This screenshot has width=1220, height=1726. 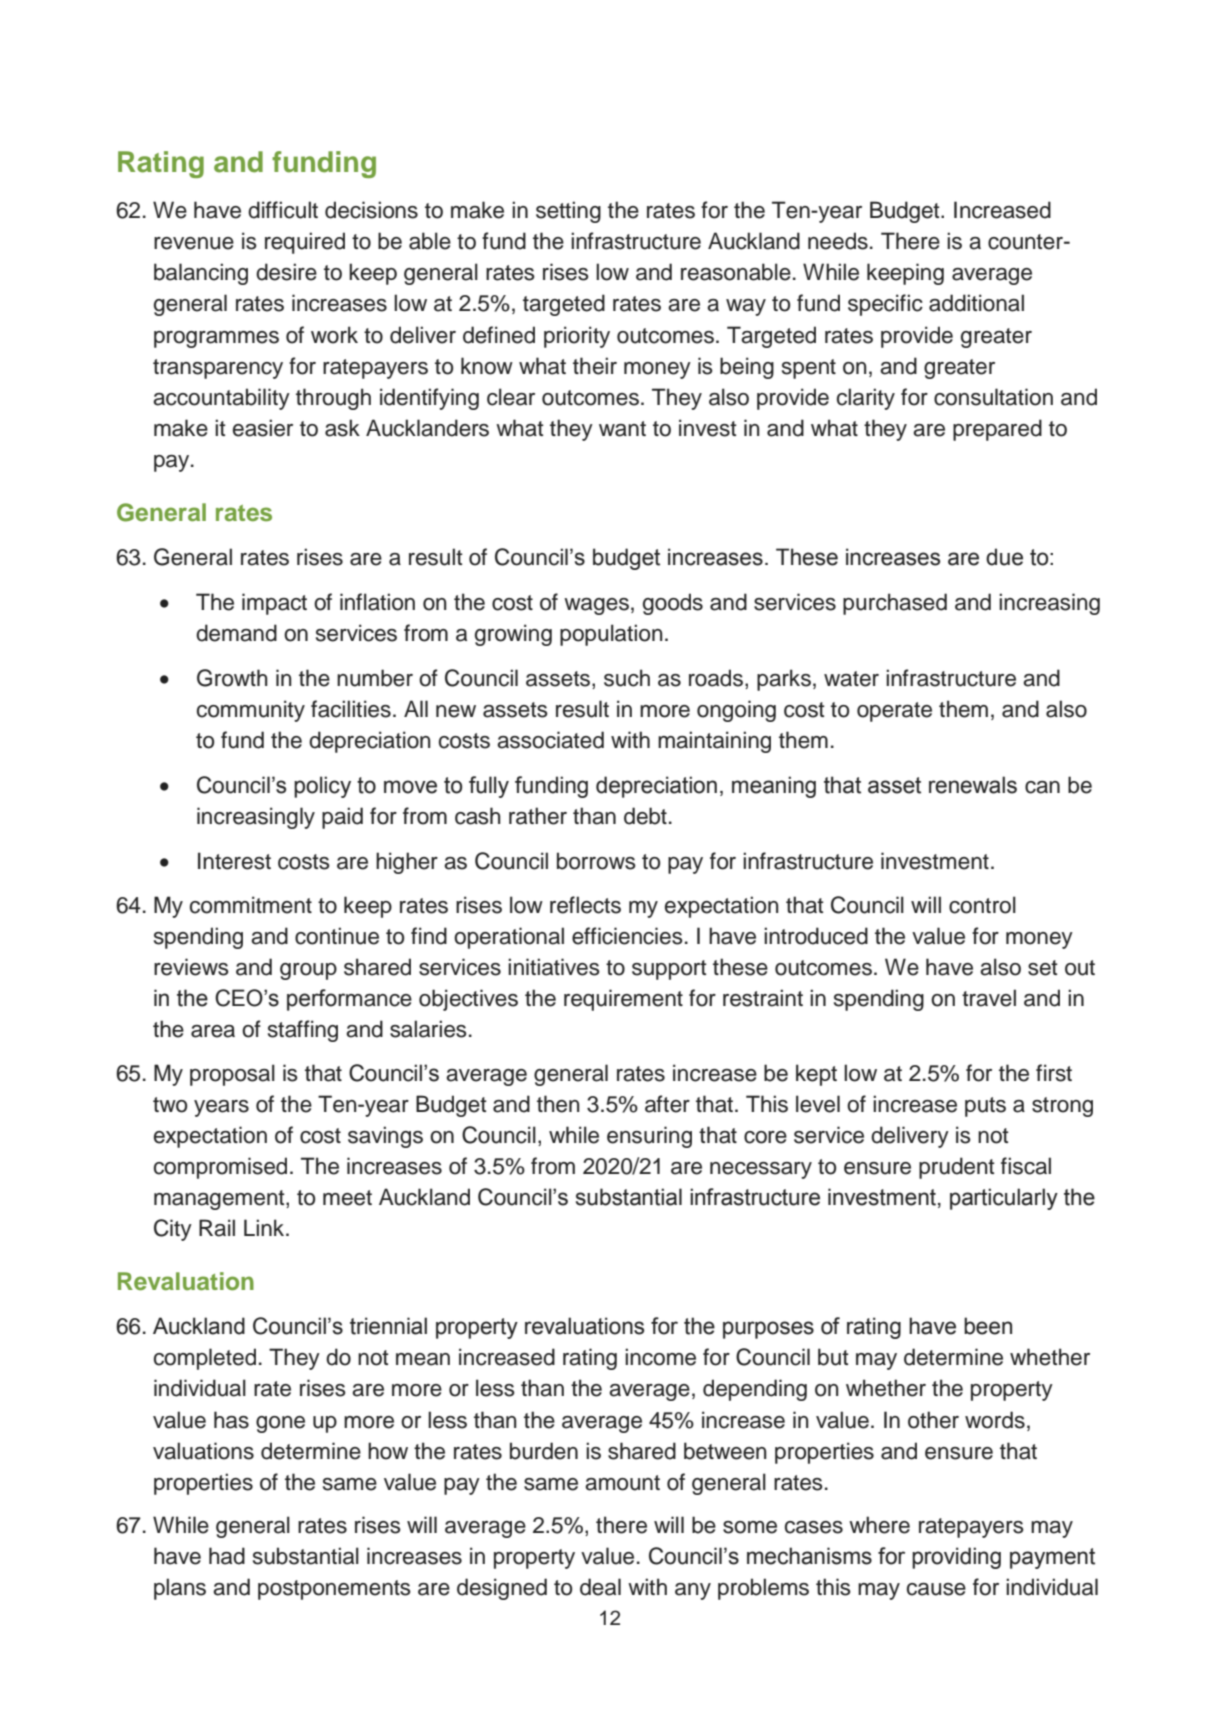 I want to click on control, so click(x=982, y=905).
